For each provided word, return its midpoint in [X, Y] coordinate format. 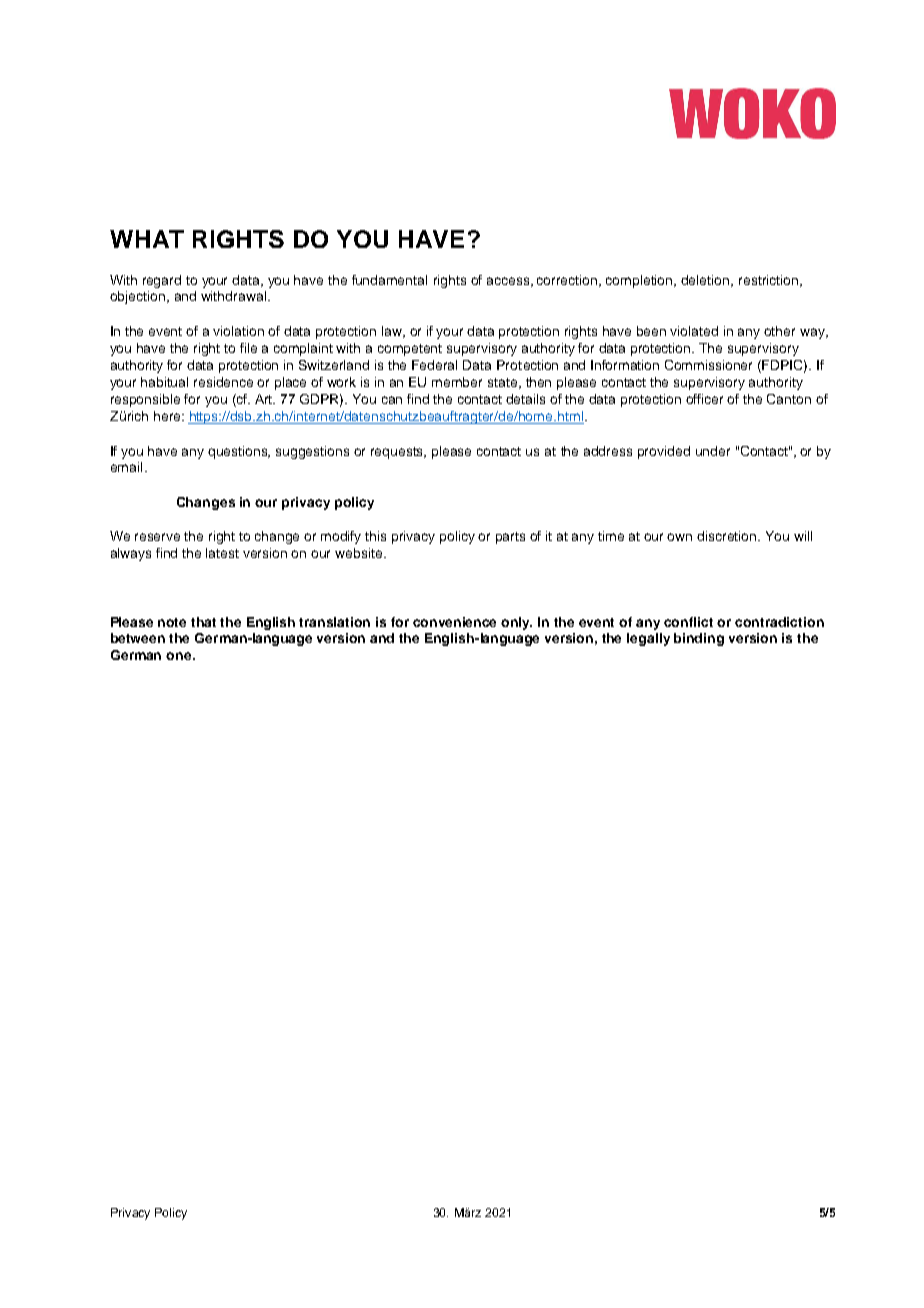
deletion [706, 281]
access [508, 281]
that [203, 622]
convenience [454, 622]
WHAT [147, 239]
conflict [688, 622]
